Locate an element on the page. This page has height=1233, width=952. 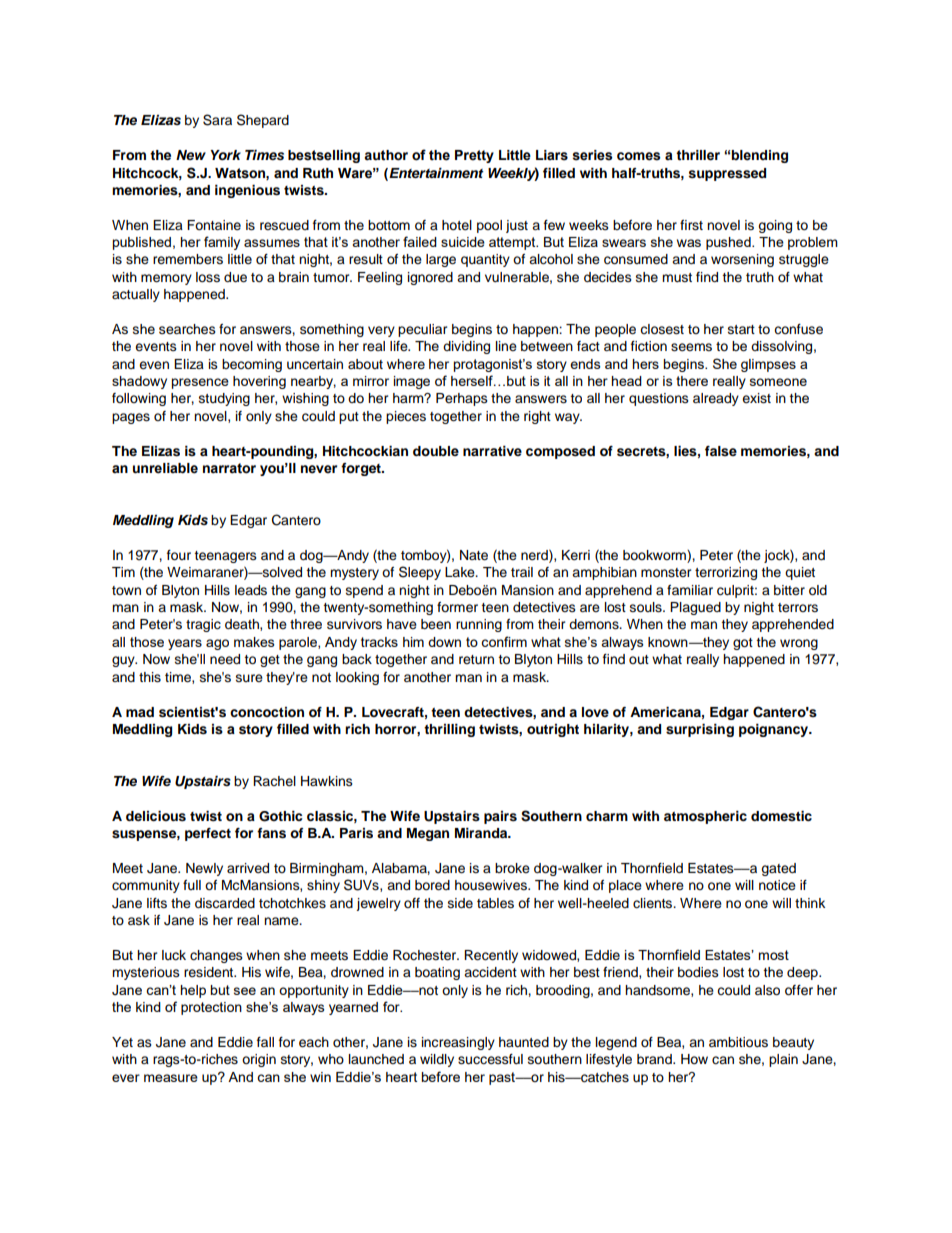
Pretty is located at coordinates (474, 156).
